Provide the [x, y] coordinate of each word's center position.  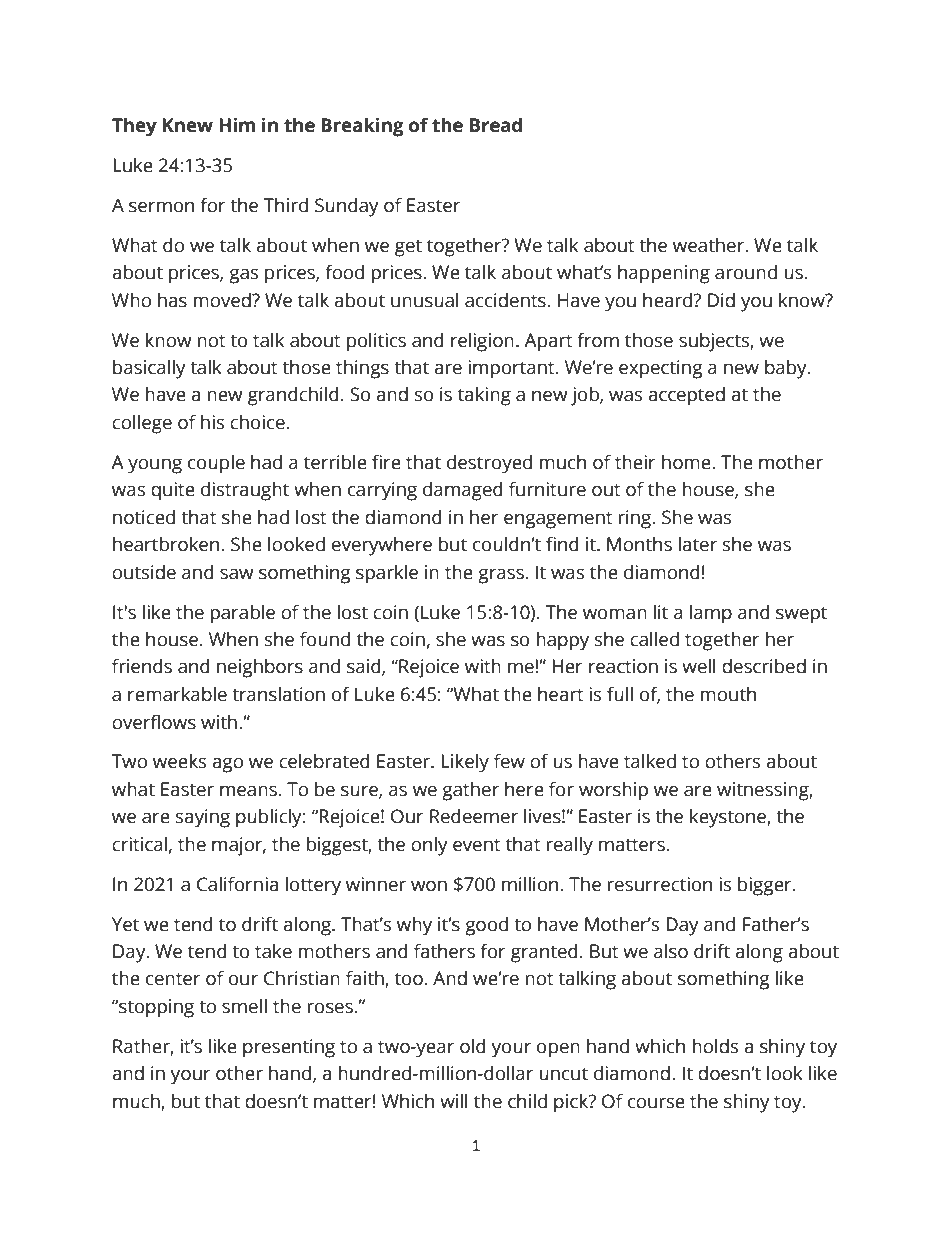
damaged [463, 491]
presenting [289, 1048]
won [429, 886]
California [237, 884]
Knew [188, 125]
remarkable [177, 694]
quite [173, 491]
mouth [728, 694]
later [698, 544]
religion [482, 342]
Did [721, 300]
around [746, 272]
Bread [496, 125]
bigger [766, 886]
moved [223, 300]
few [509, 761]
